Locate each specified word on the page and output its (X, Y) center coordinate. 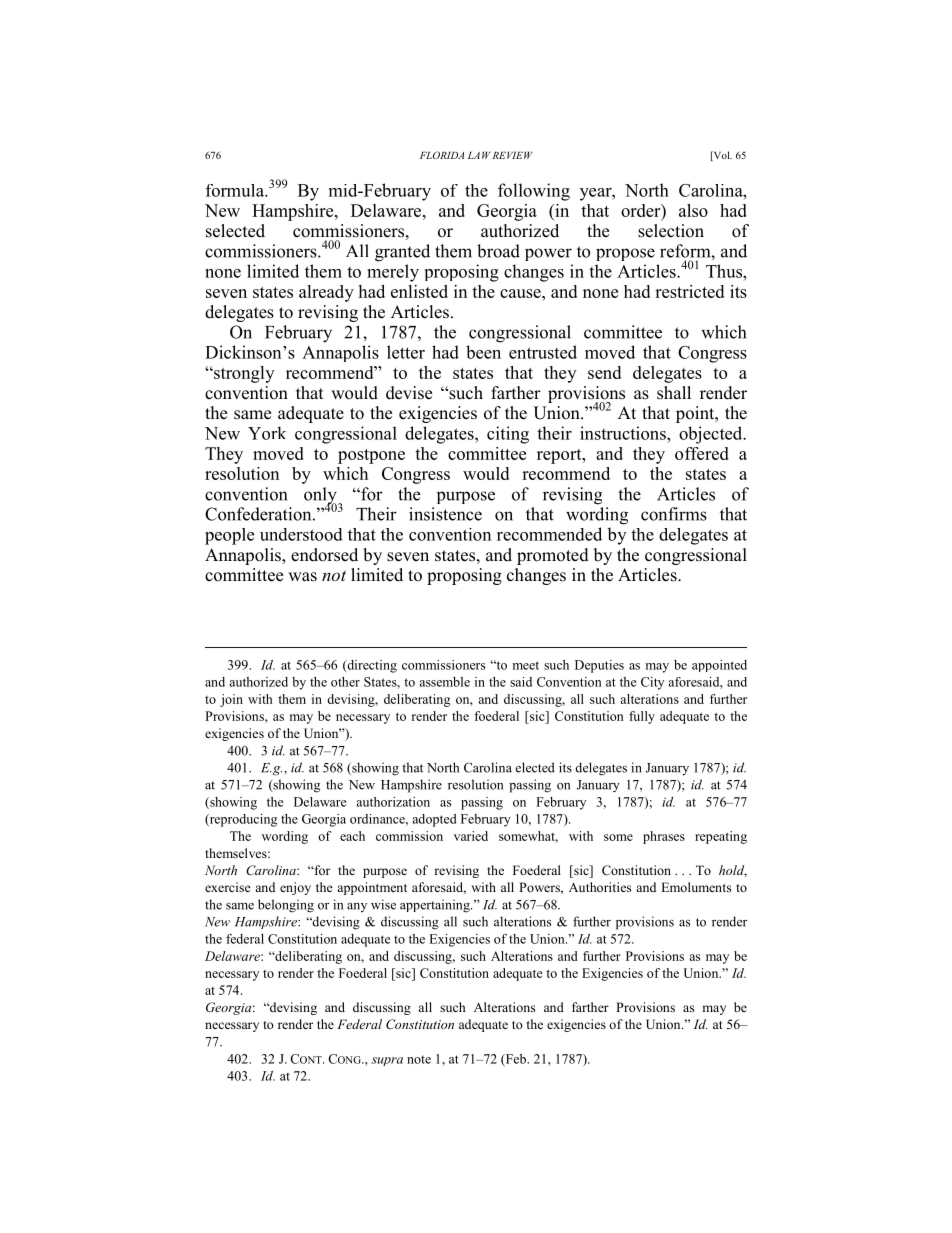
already (326, 293)
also (693, 210)
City (652, 683)
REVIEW (513, 155)
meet (526, 665)
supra (387, 1061)
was (302, 577)
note (419, 1059)
